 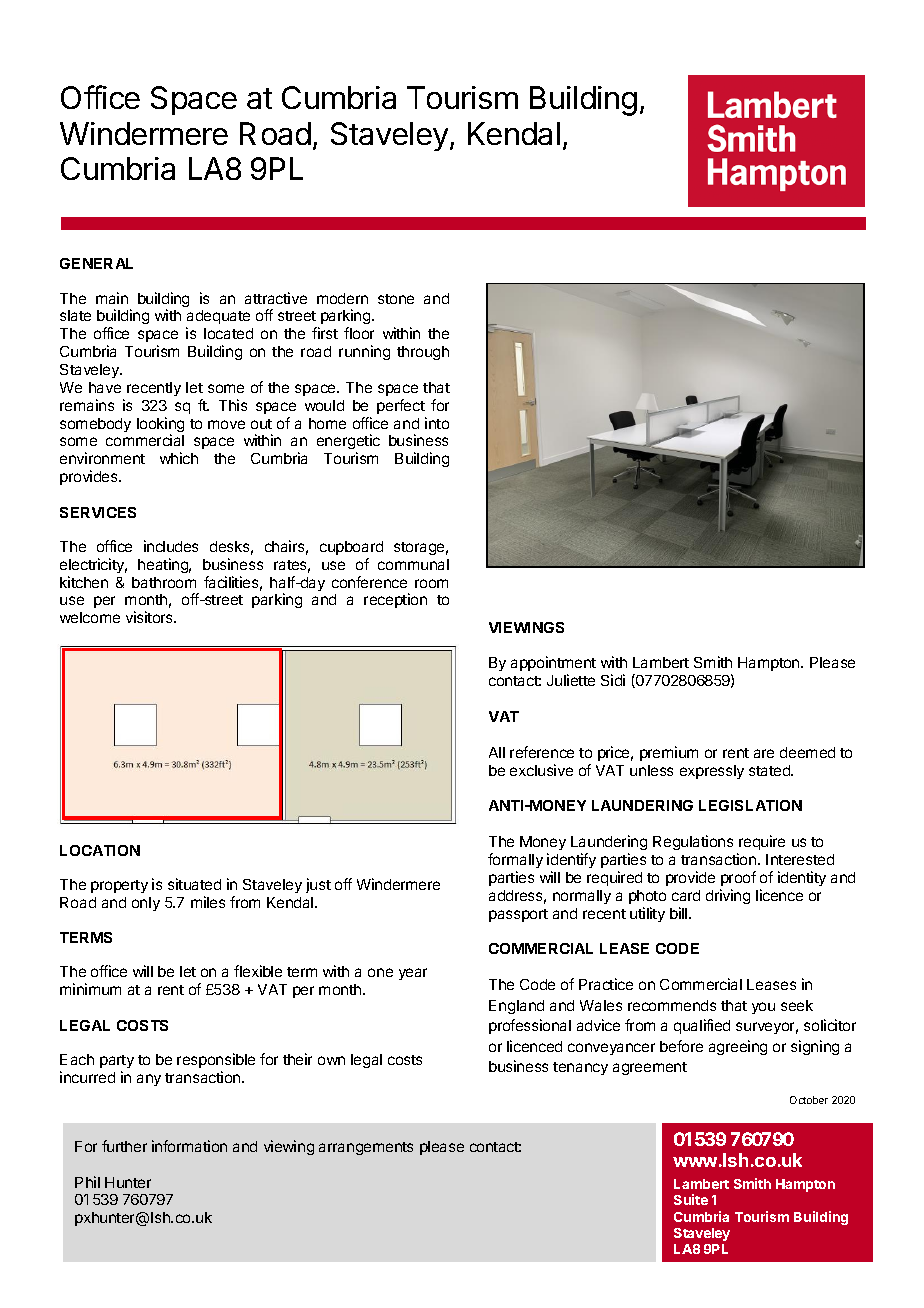 I want to click on arrangements, so click(x=366, y=1148).
